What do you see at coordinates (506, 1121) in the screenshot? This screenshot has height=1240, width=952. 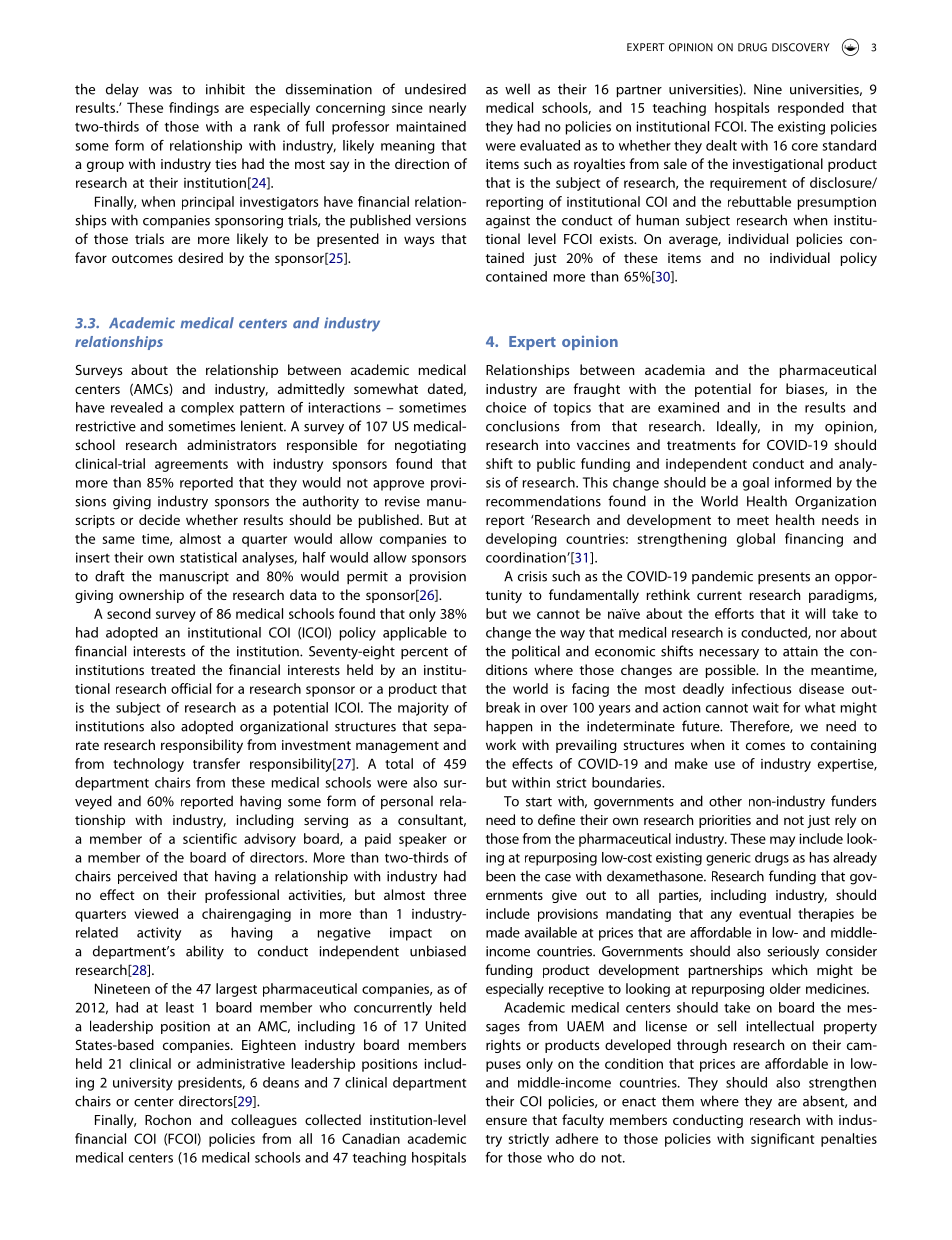 I see `ensure` at bounding box center [506, 1121].
